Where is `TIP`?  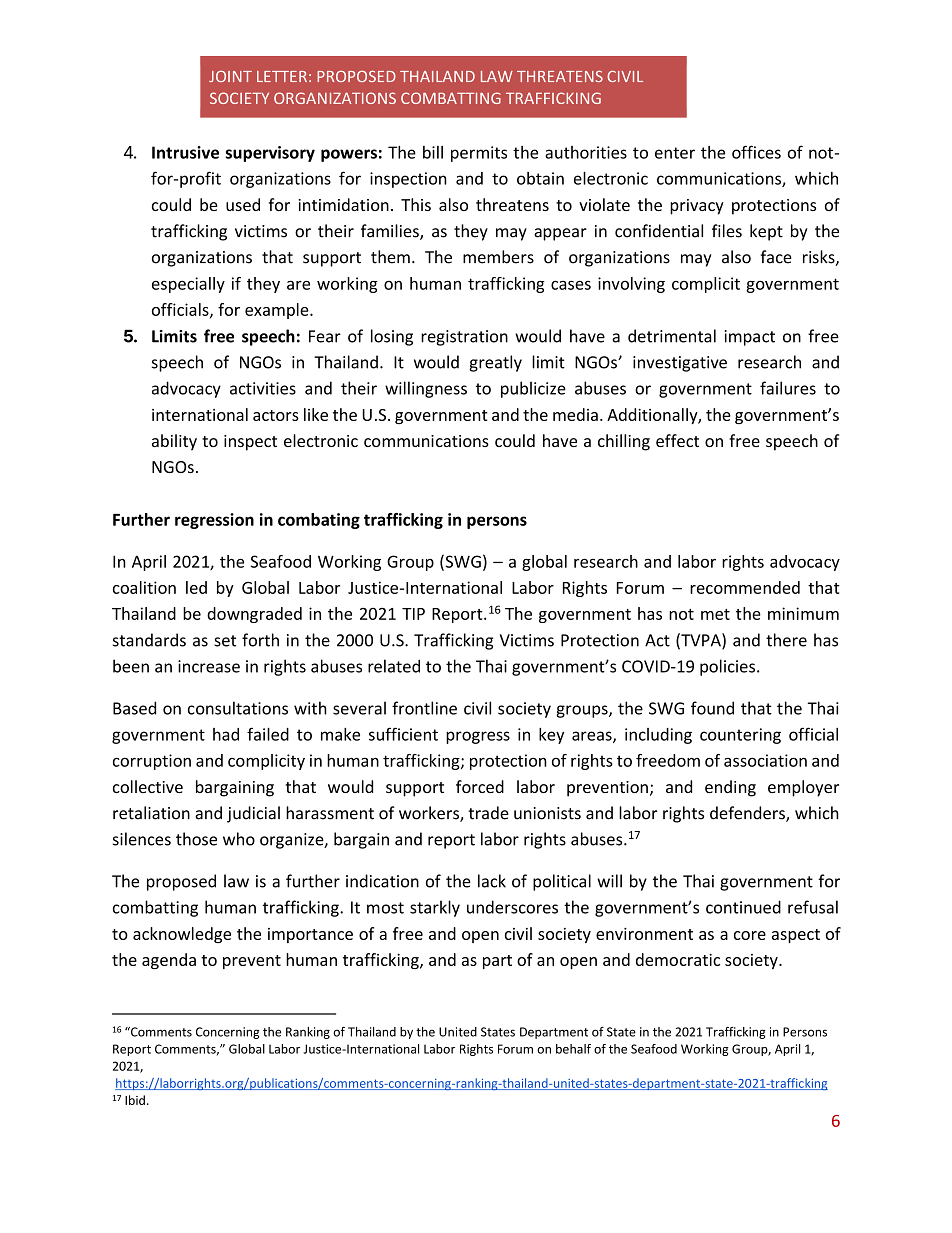
TIP is located at coordinates (413, 614).
